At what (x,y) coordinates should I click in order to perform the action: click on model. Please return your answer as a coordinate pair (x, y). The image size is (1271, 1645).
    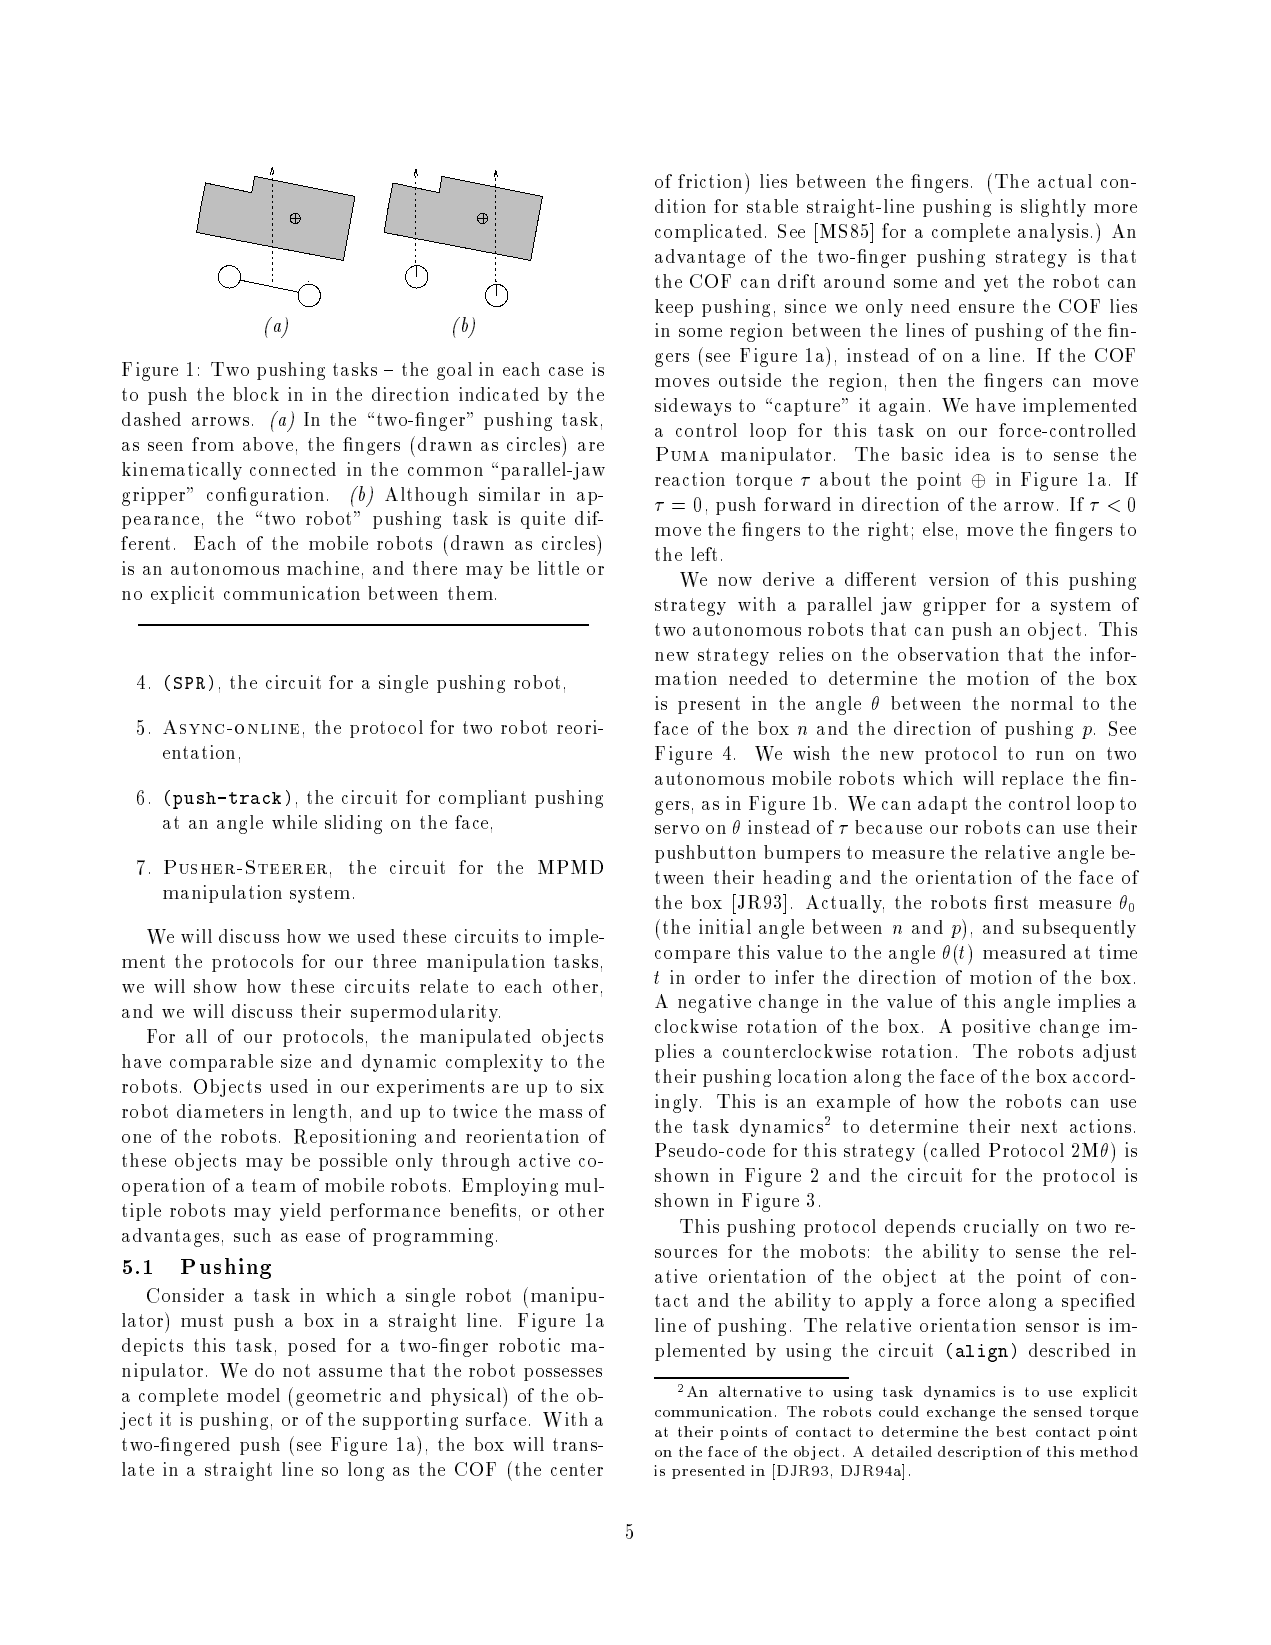
    Looking at the image, I should click on (253, 1395).
